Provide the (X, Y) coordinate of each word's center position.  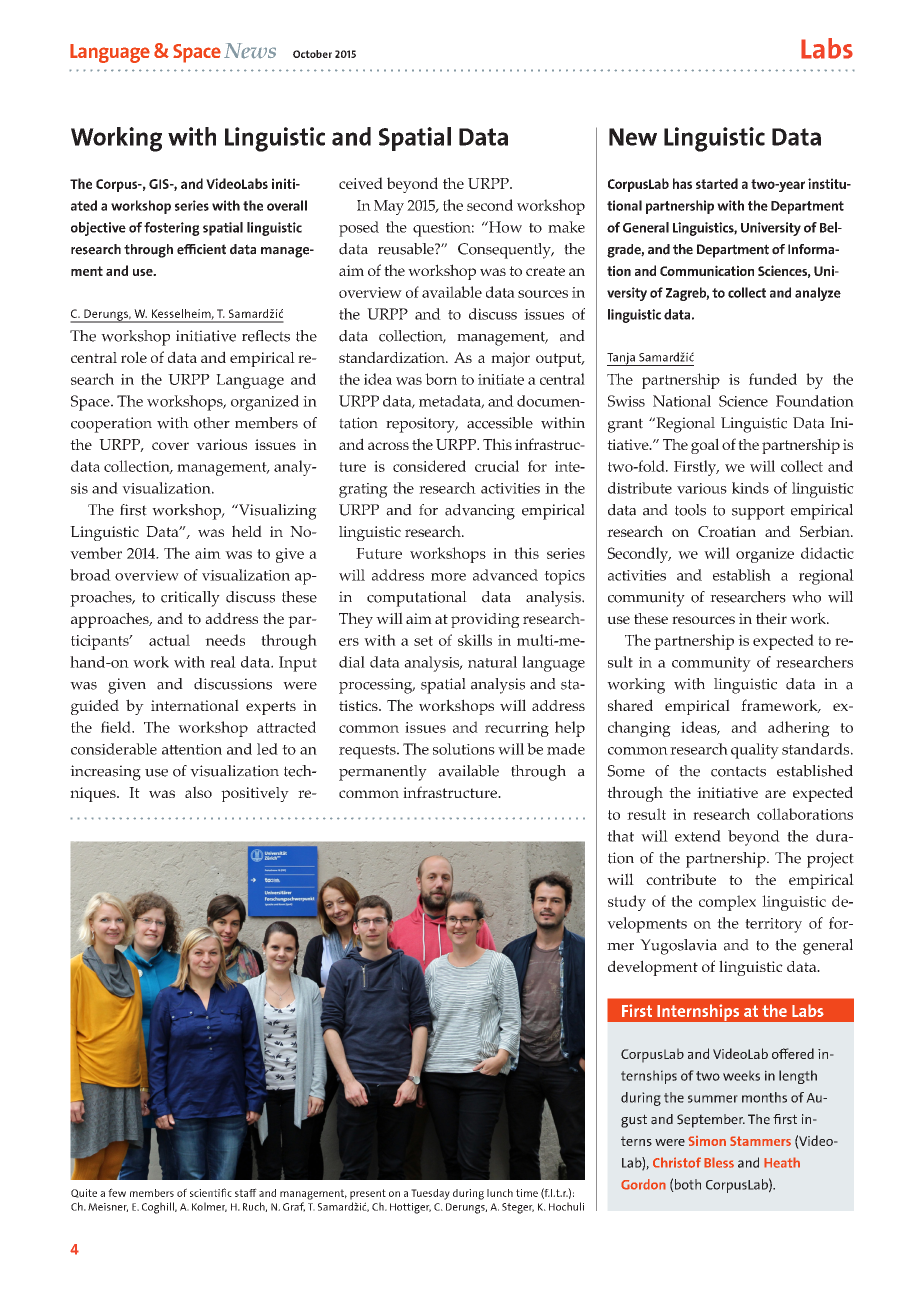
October (312, 54)
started (717, 183)
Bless (719, 1162)
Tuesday (430, 1194)
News (250, 51)
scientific (211, 1192)
